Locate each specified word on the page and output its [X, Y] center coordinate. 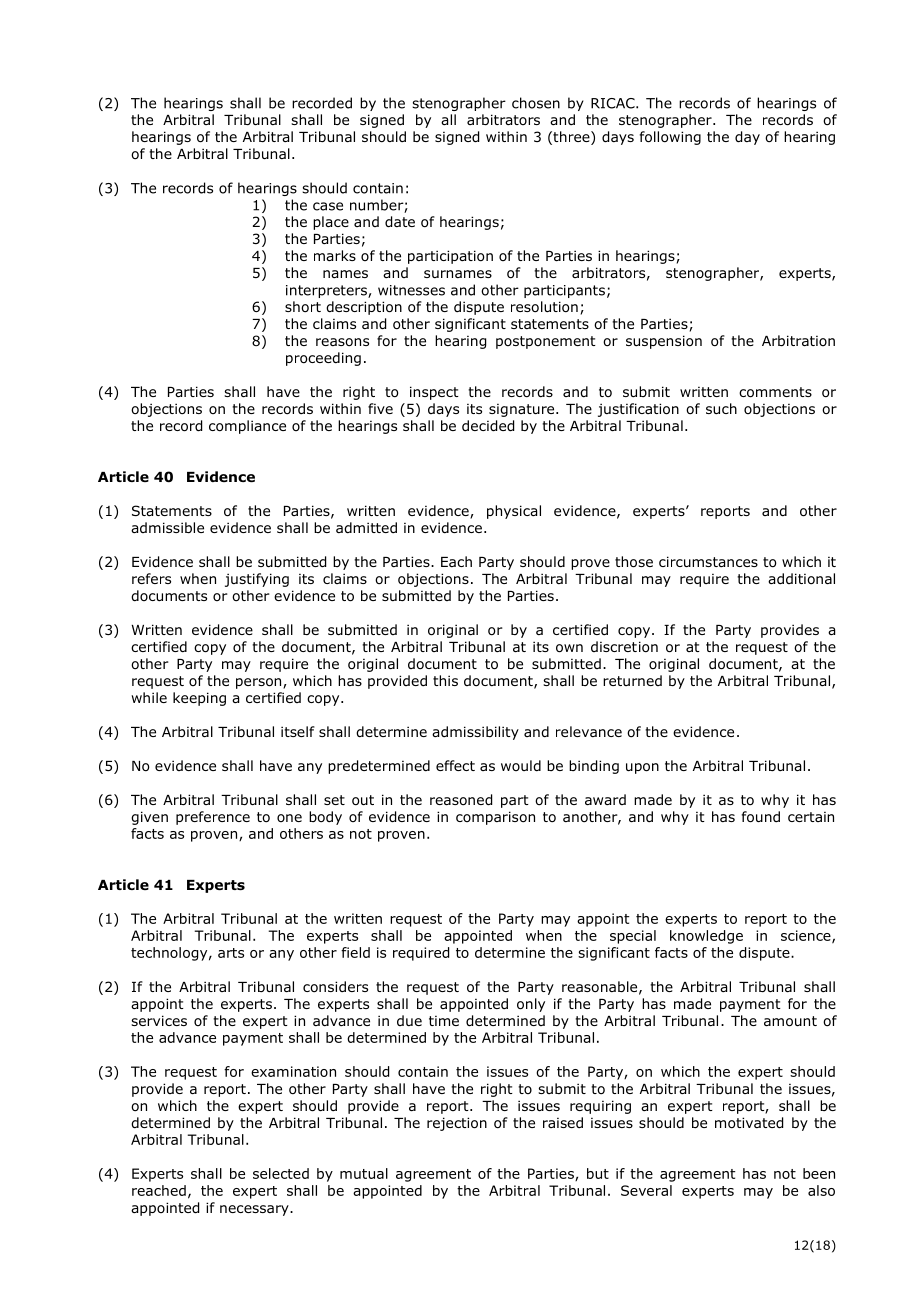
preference [213, 818]
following [670, 138]
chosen [536, 103]
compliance [247, 427]
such [721, 408]
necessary [255, 1210]
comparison [495, 818]
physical [514, 512]
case [328, 206]
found [761, 817]
